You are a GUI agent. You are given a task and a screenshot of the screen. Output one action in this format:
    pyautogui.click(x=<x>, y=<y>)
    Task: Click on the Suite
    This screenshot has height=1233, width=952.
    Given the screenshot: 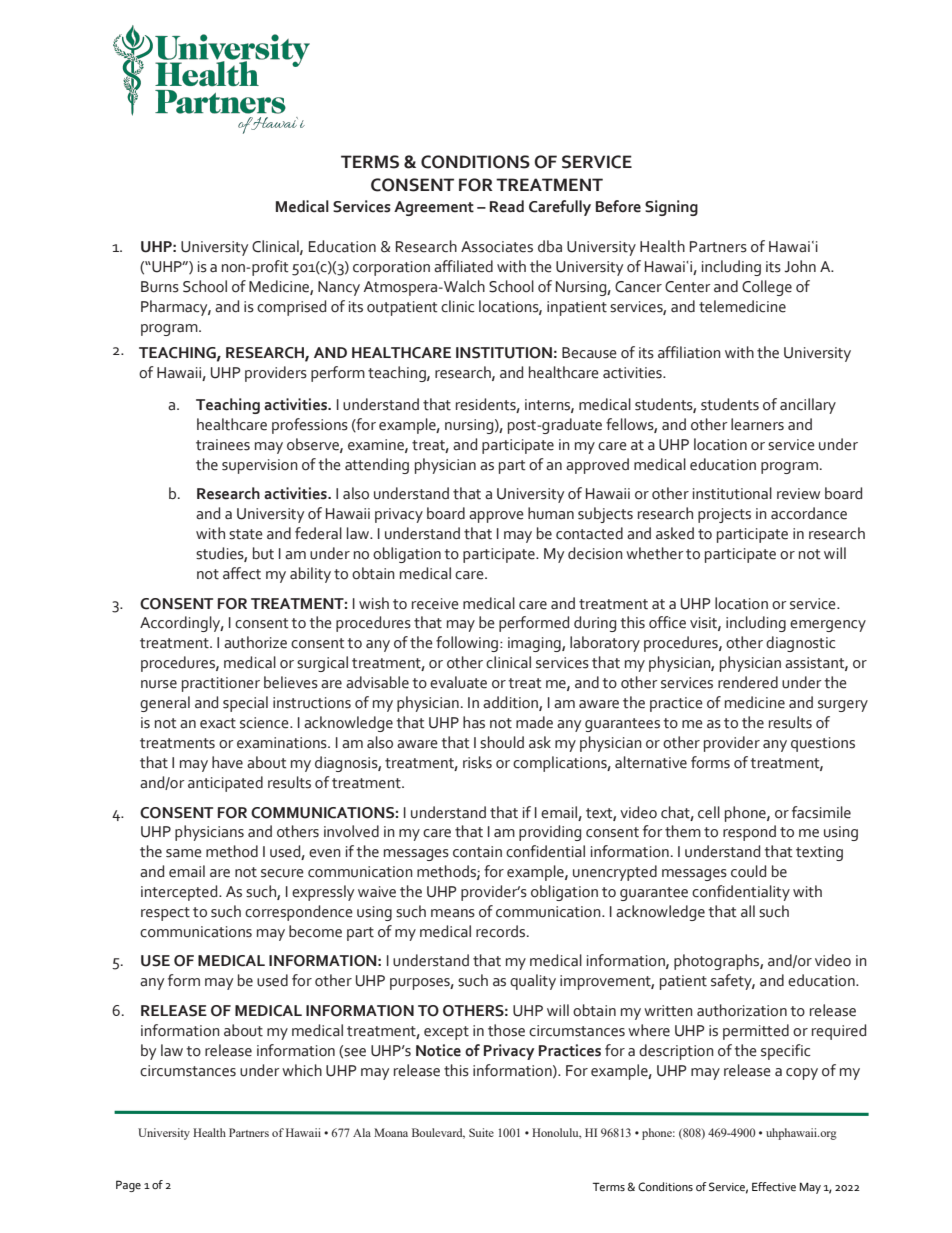 What is the action you would take?
    pyautogui.click(x=481, y=1132)
